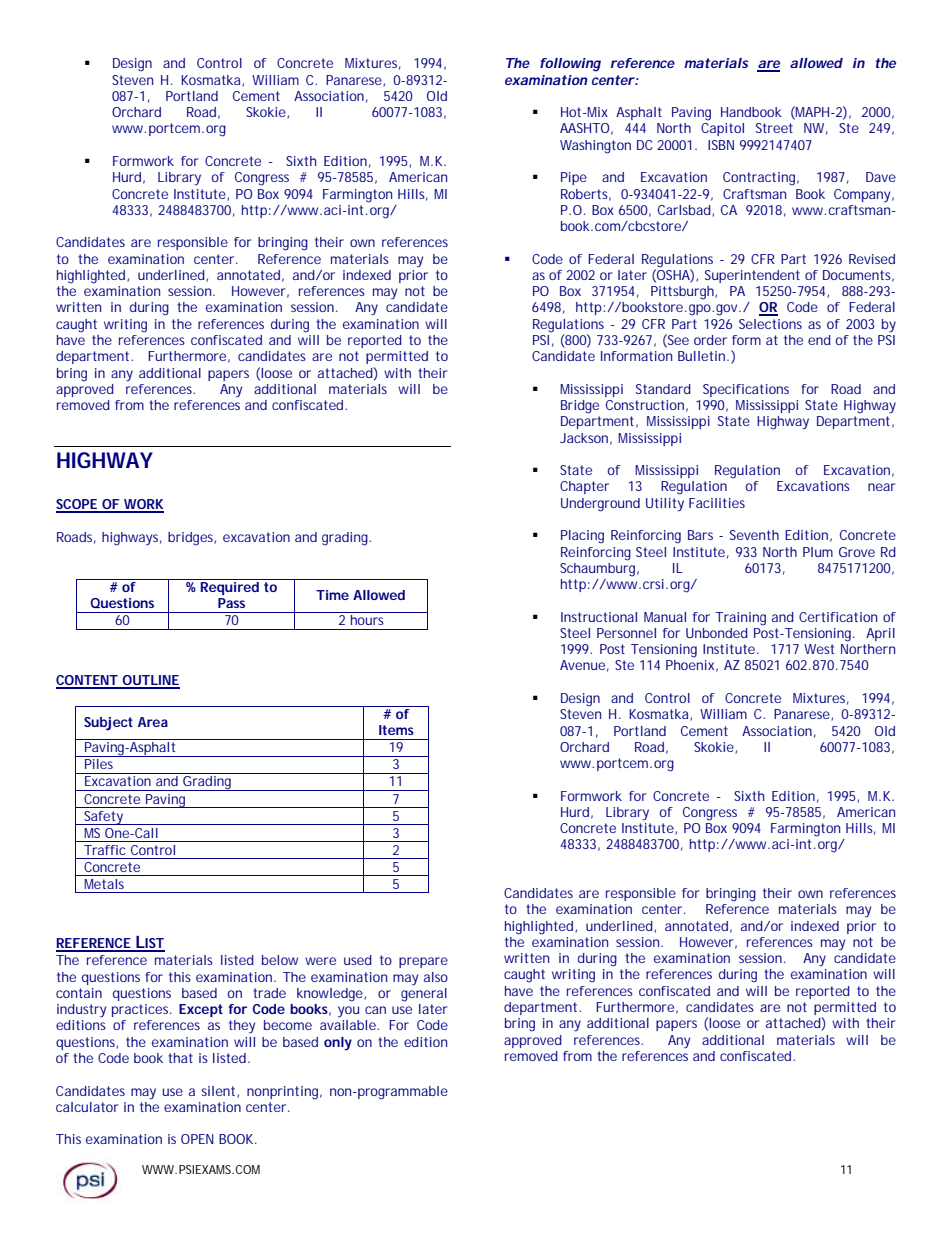  Describe the element at coordinates (220, 1092) in the screenshot. I see `silent` at that location.
